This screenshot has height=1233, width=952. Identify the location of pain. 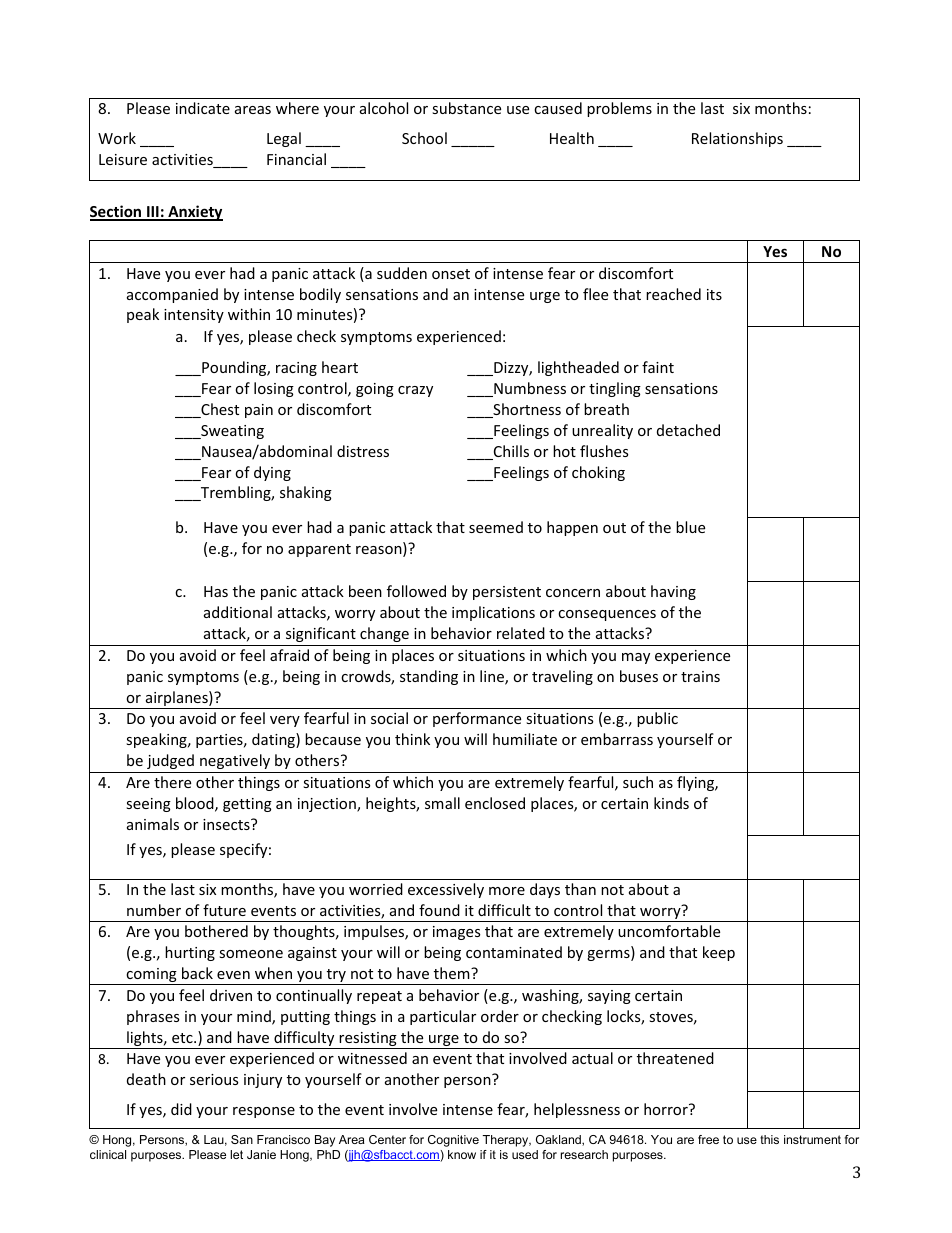
(259, 411).
